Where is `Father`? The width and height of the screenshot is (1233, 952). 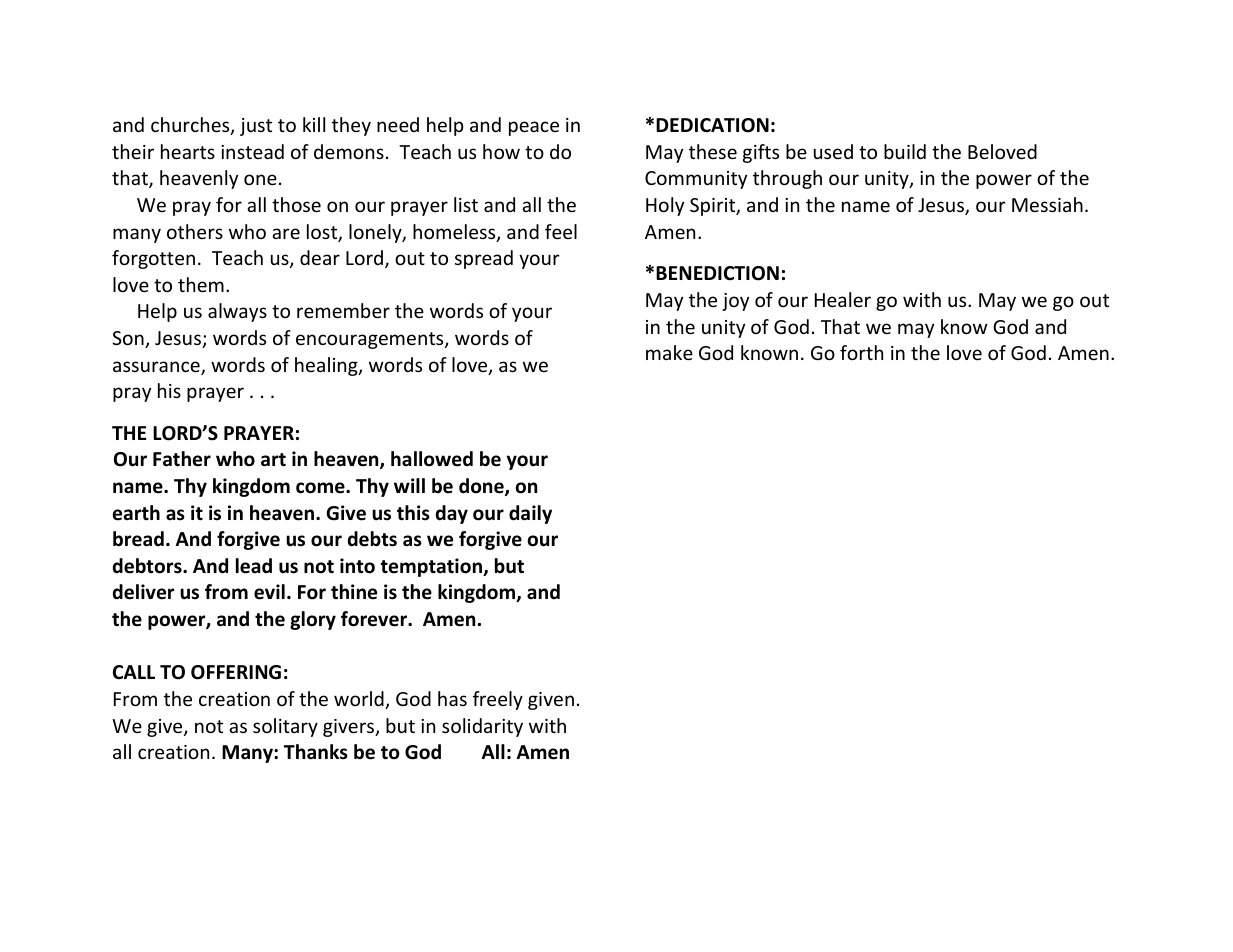
Father is located at coordinates (182, 459).
